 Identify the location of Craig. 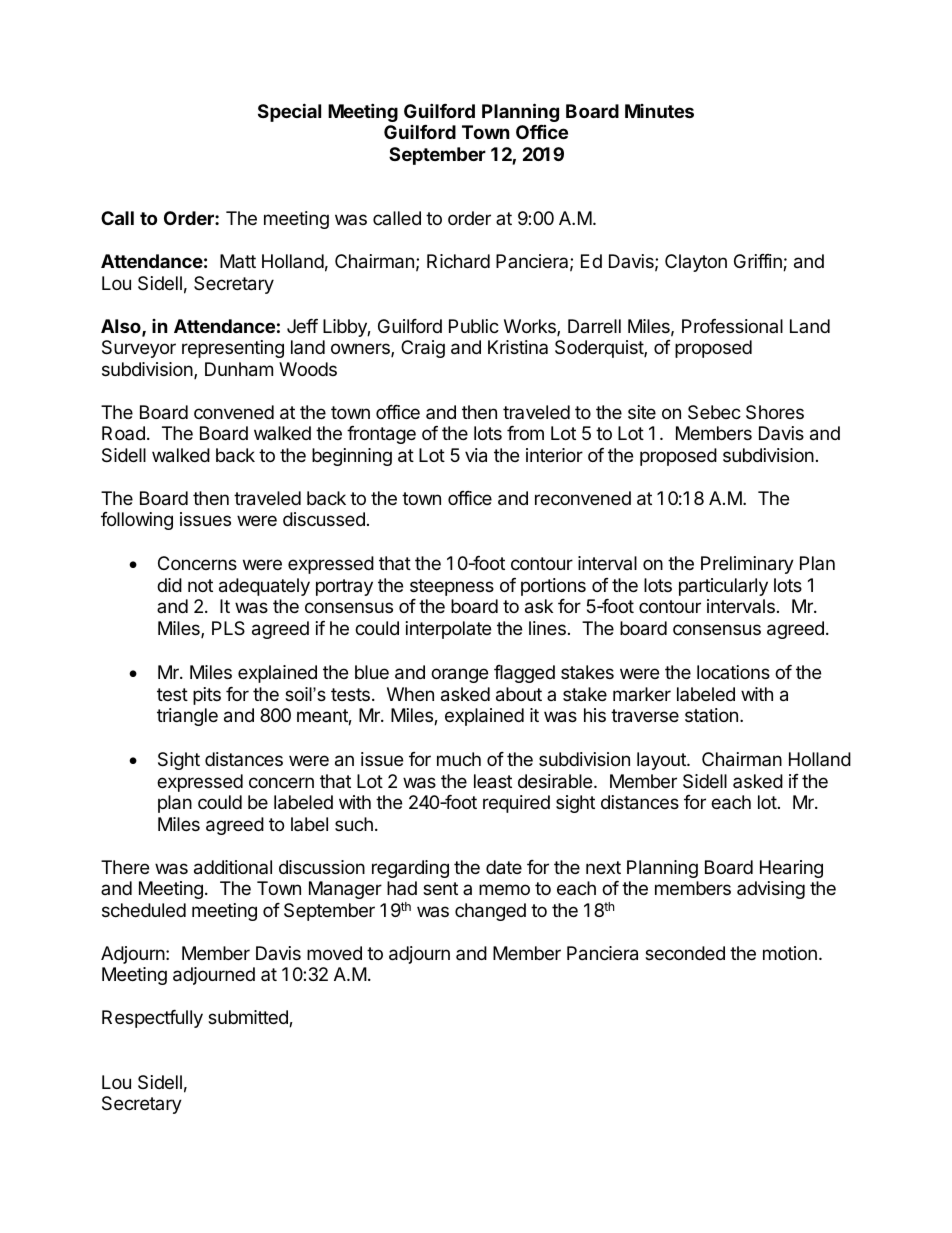
(423, 349).
